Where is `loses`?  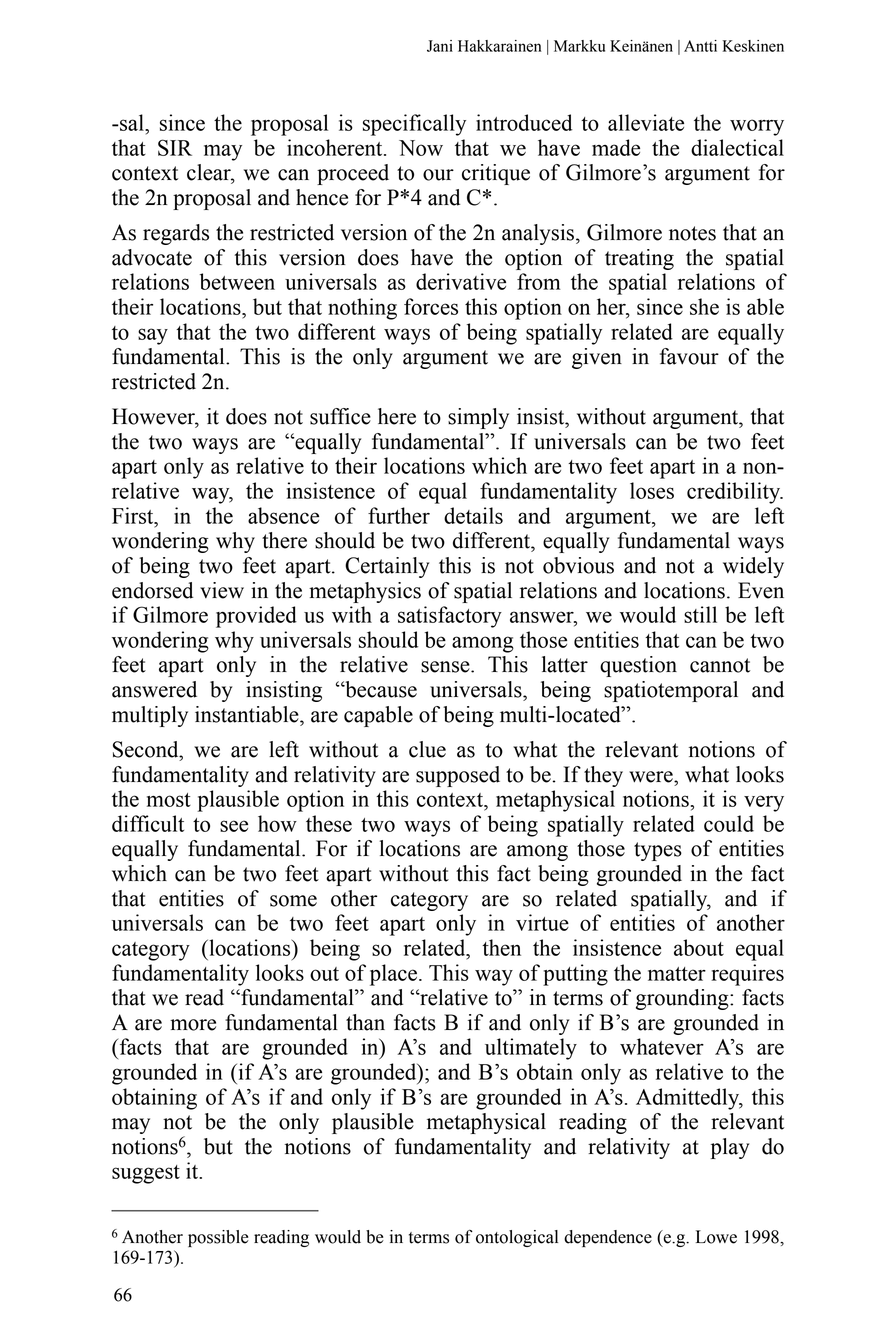
loses is located at coordinates (652, 490).
